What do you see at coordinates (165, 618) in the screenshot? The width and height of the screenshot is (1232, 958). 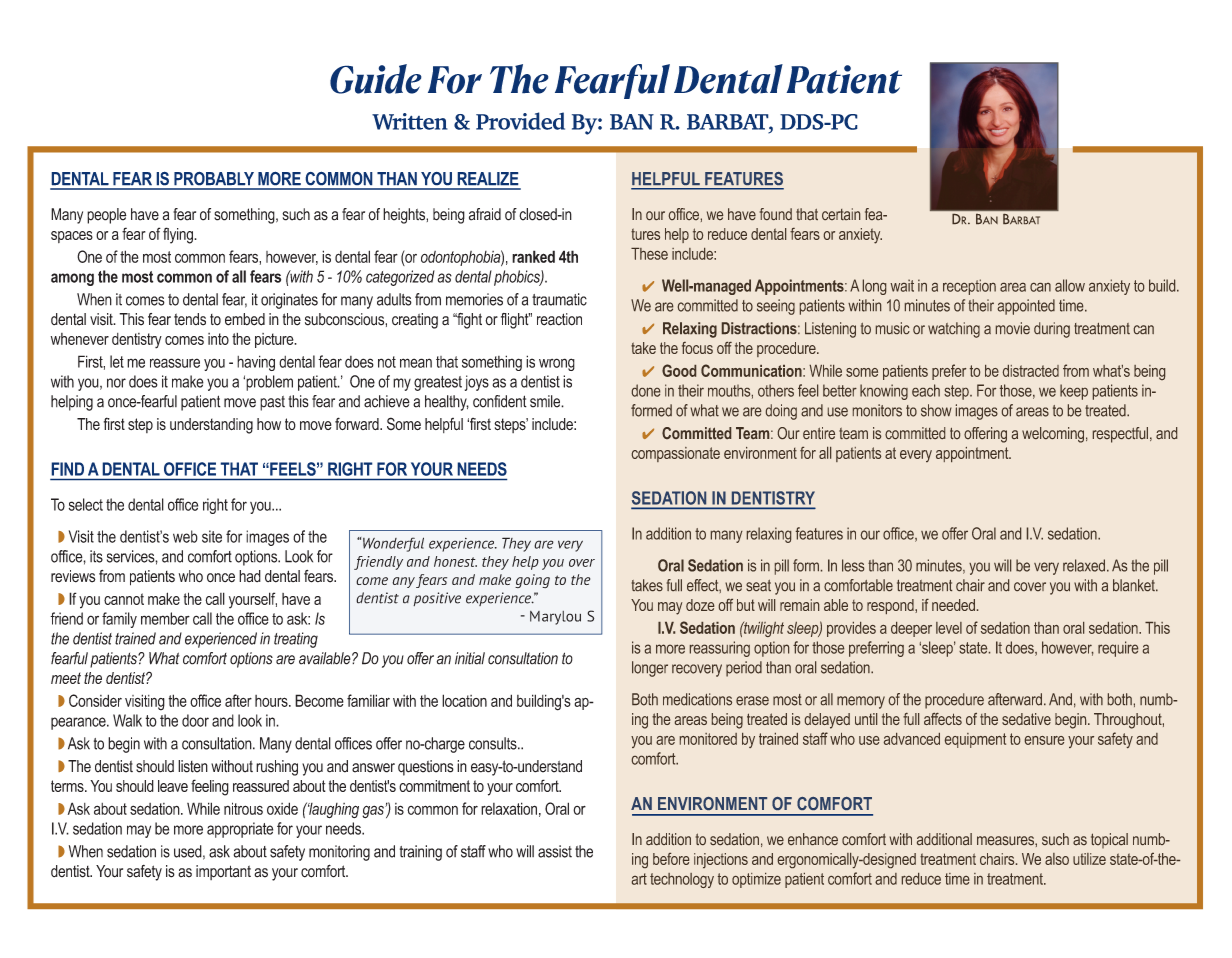 I see `member` at bounding box center [165, 618].
